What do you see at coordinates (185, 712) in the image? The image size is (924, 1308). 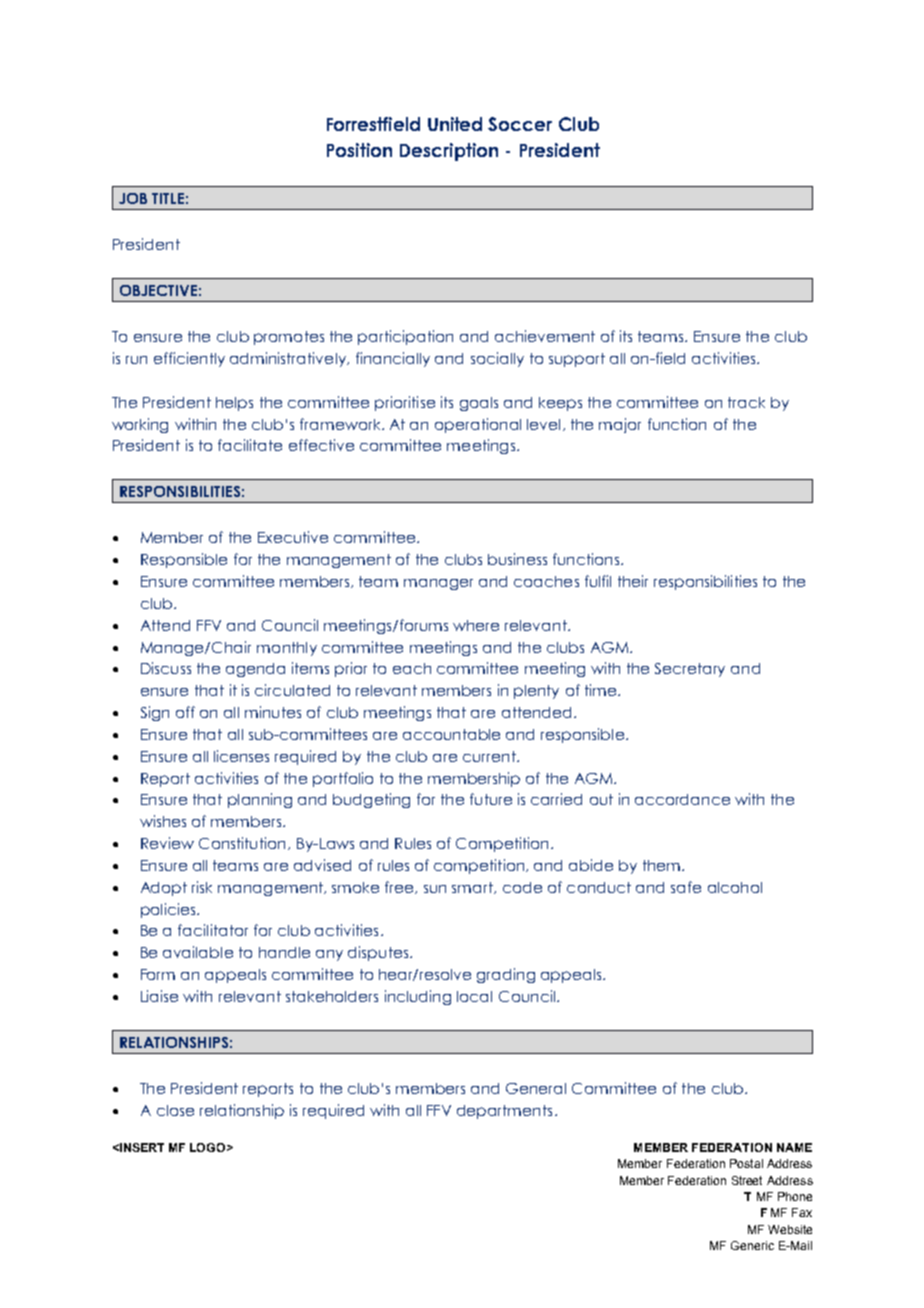 I see `off` at bounding box center [185, 712].
